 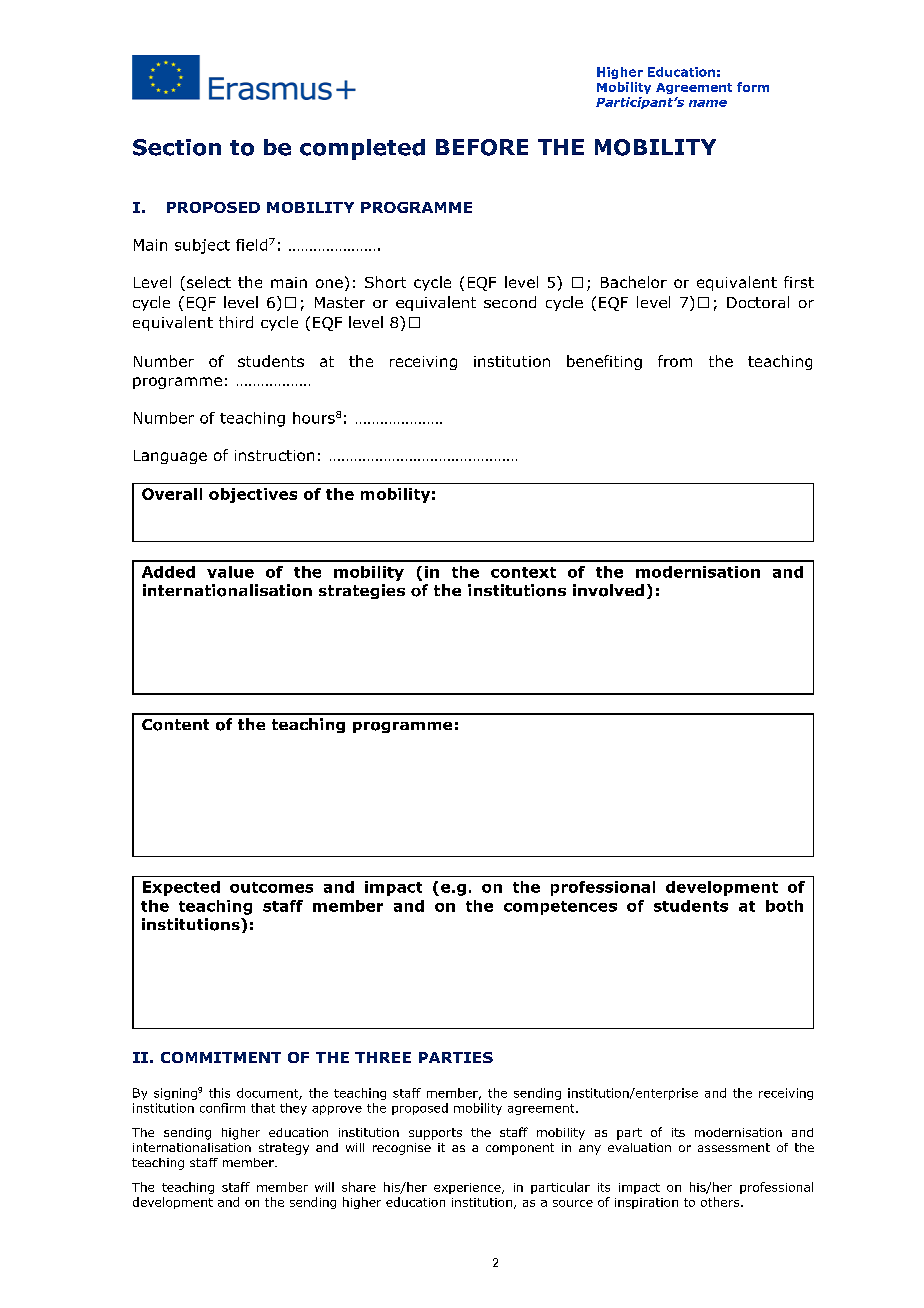 I want to click on involved, so click(x=608, y=590).
